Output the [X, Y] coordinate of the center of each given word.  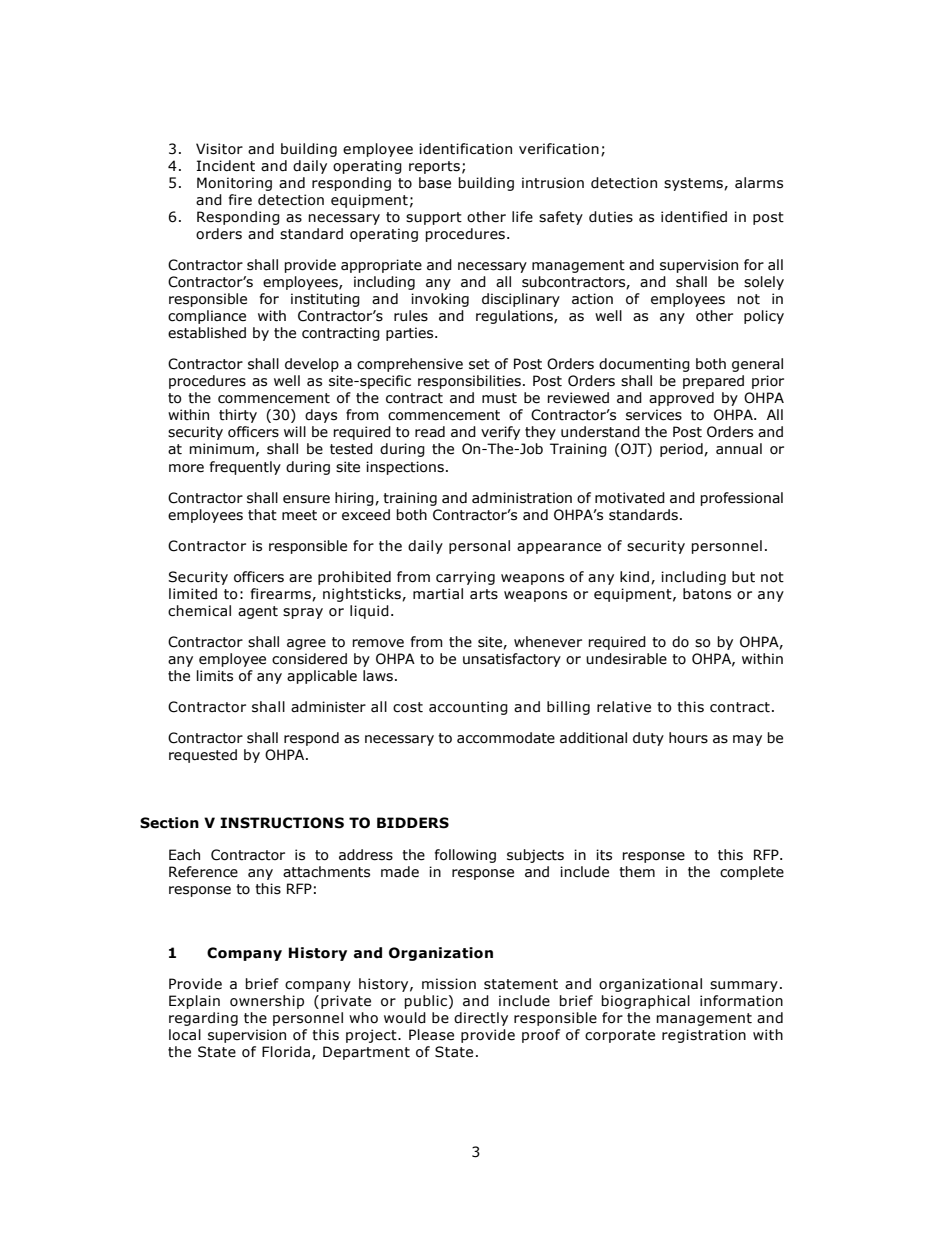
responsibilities [469, 382]
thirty [238, 416]
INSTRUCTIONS [282, 823]
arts [484, 594]
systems [694, 184]
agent [258, 612]
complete [752, 873]
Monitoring [234, 184]
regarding [203, 1019]
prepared [713, 382]
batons [707, 594]
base [435, 183]
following [465, 856]
